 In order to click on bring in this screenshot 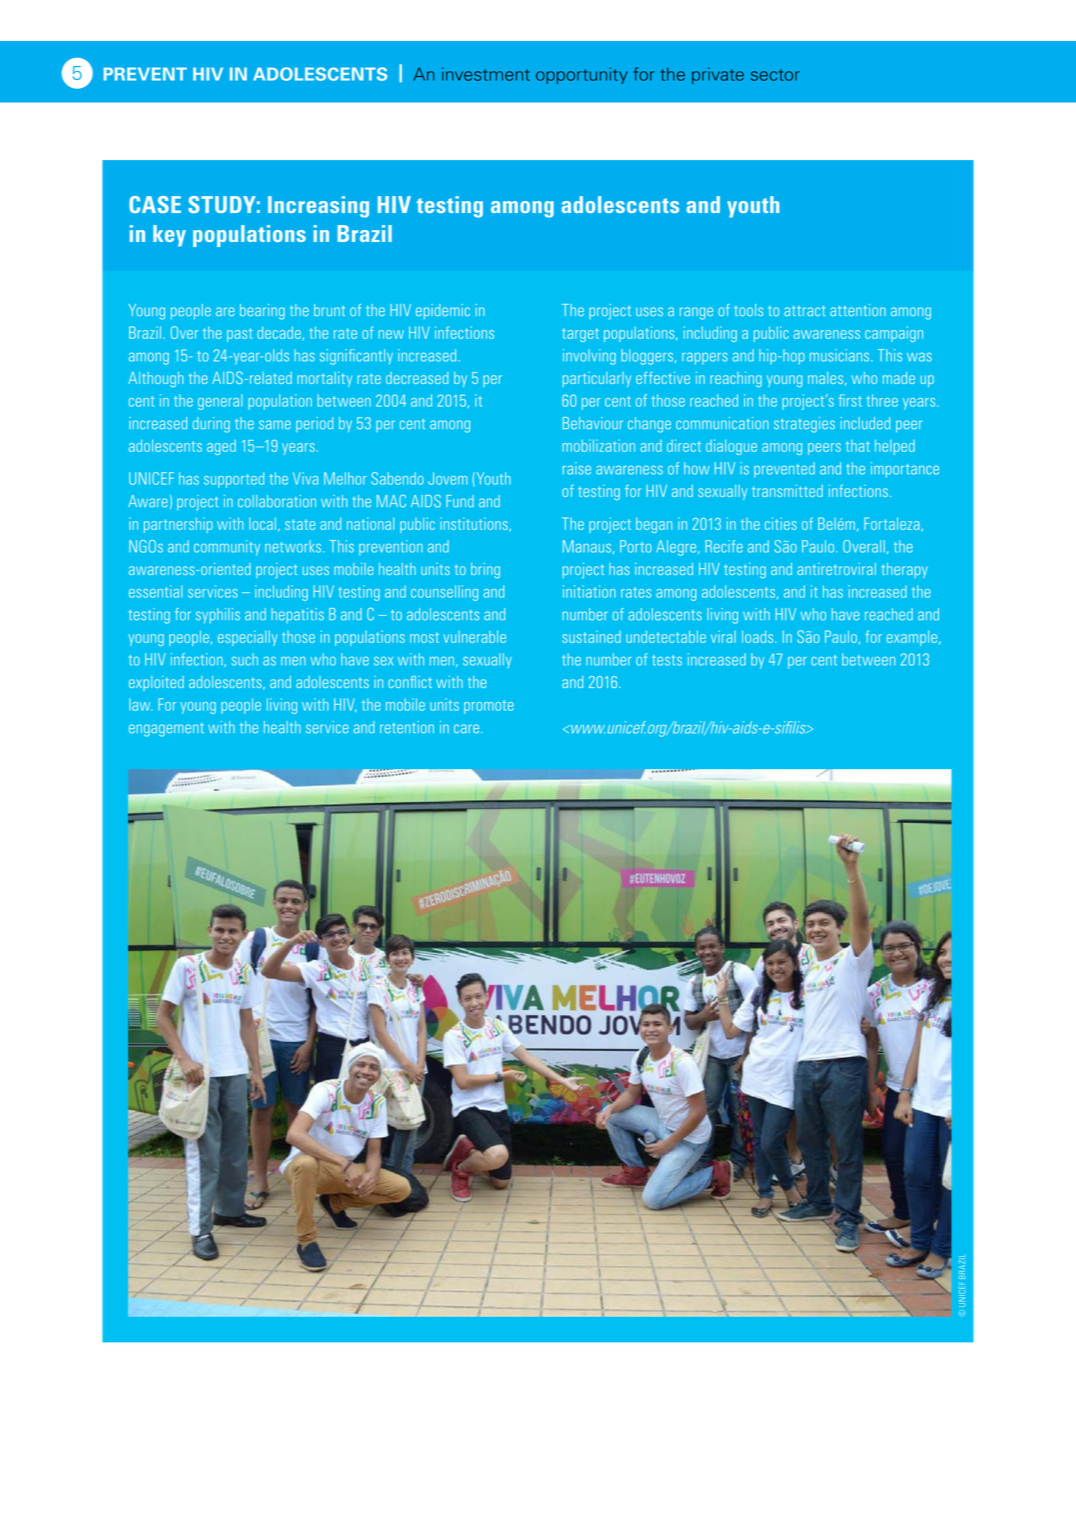, I will do `click(485, 571)`.
